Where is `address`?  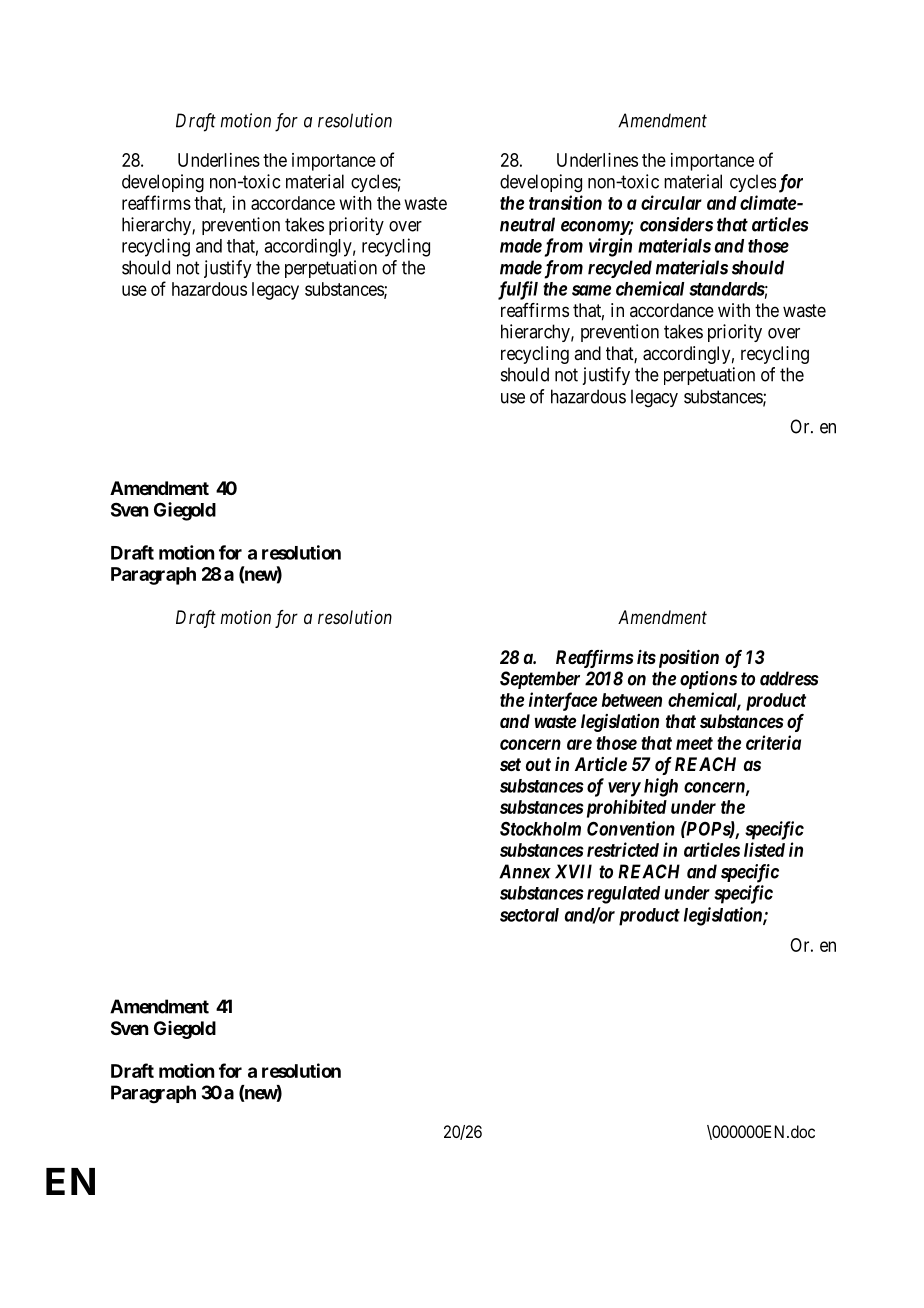
address is located at coordinates (789, 678).
